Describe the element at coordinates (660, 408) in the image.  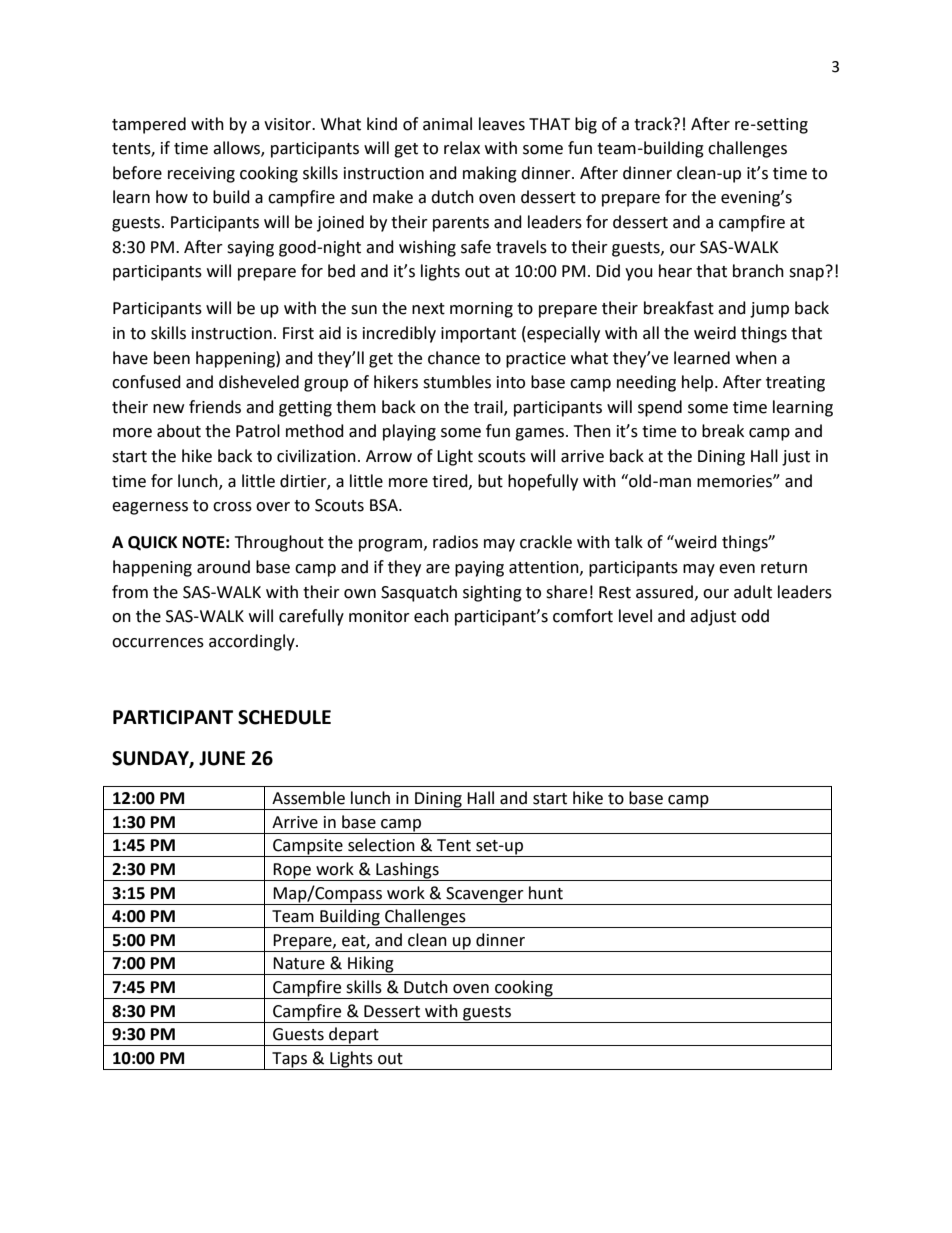
I see `spend` at that location.
